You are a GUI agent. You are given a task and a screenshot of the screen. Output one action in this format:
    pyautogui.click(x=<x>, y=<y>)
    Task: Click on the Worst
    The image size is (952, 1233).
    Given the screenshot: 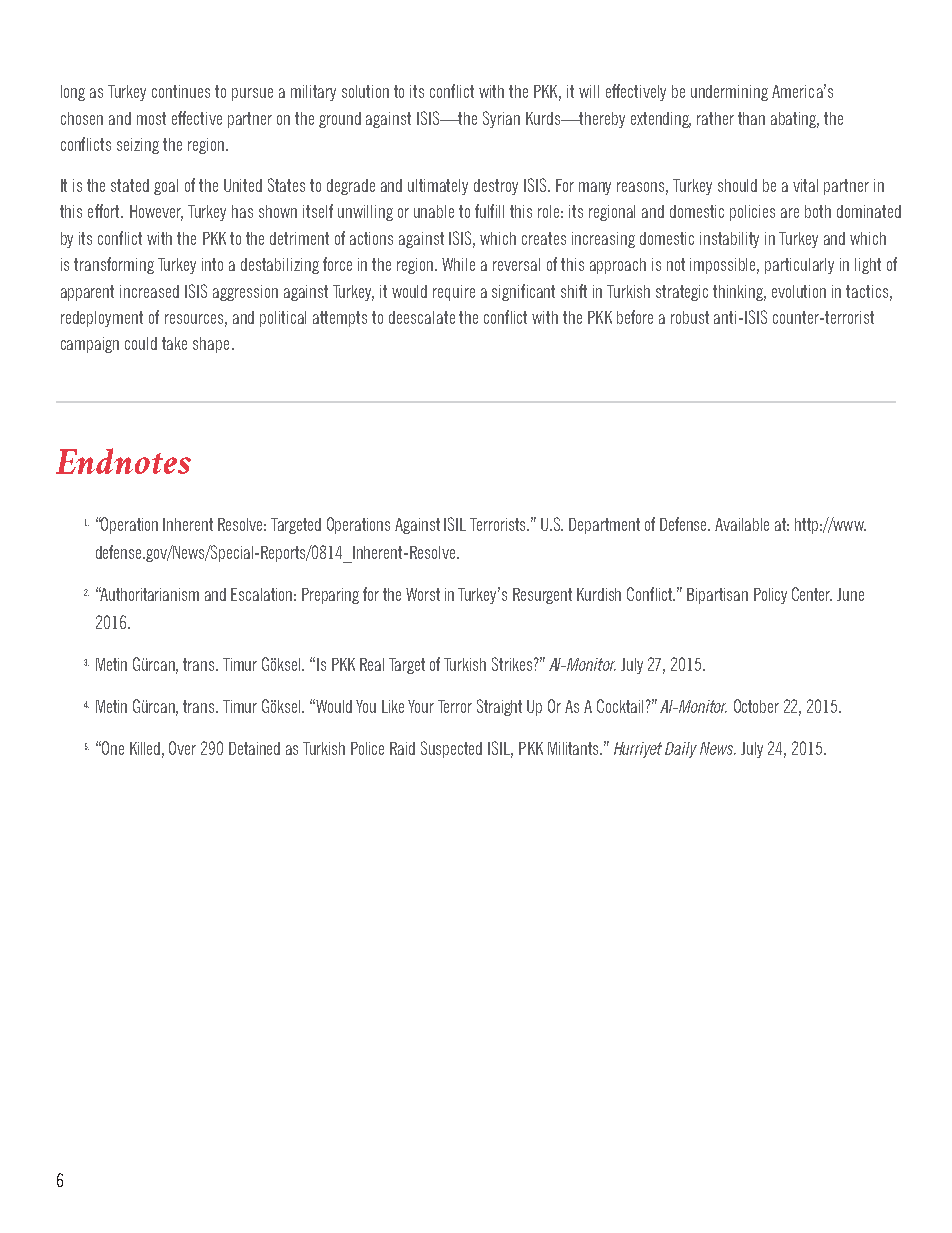 What is the action you would take?
    pyautogui.click(x=423, y=594)
